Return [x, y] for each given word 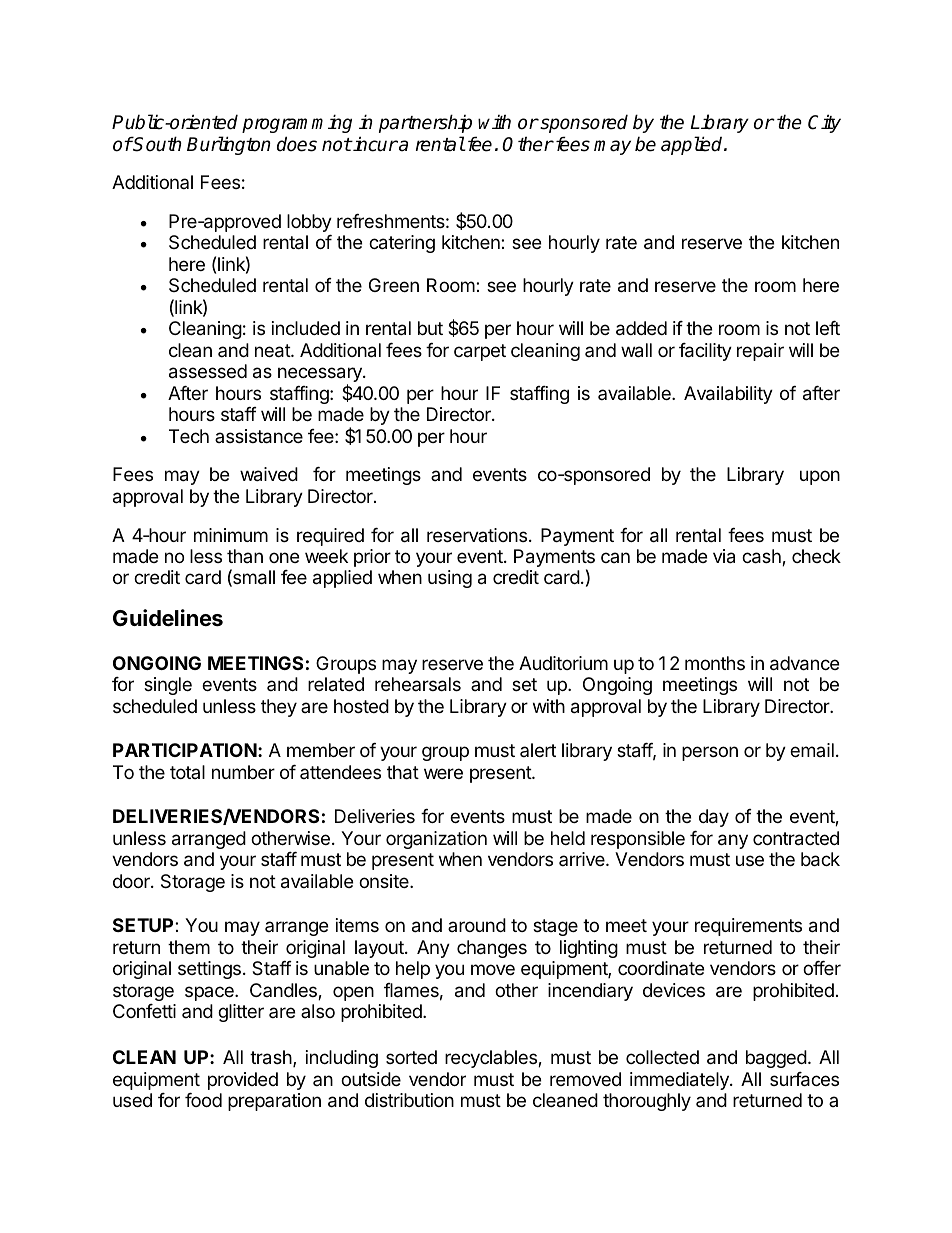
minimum [231, 535]
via [724, 556]
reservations [478, 535]
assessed [208, 371]
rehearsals [418, 684]
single [168, 686]
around [477, 925]
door [132, 881]
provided [243, 1081]
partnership [425, 123]
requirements [748, 927]
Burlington [229, 145]
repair [760, 352]
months [715, 663]
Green [394, 285]
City [824, 123]
